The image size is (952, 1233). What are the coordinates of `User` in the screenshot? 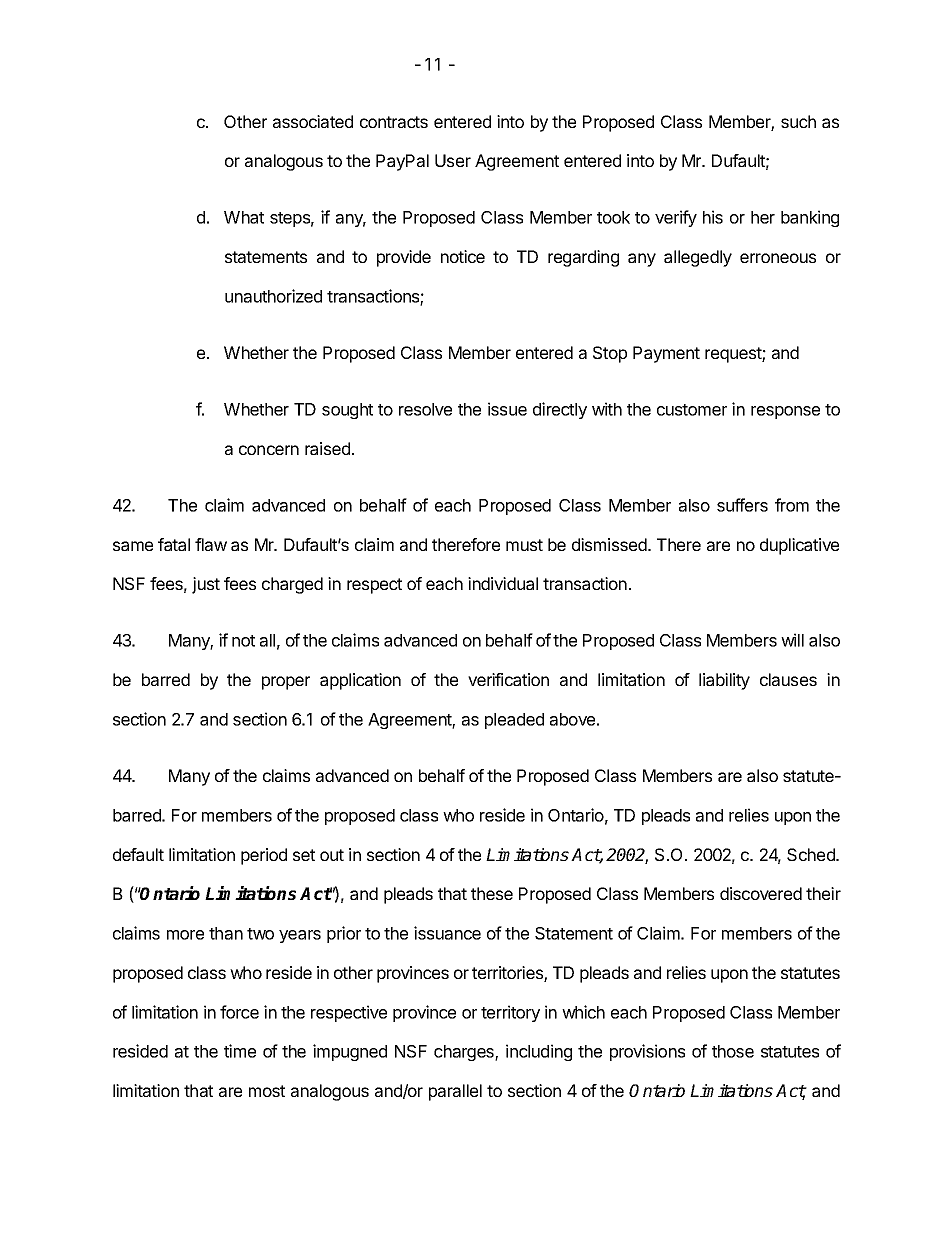 It's located at (453, 160).
